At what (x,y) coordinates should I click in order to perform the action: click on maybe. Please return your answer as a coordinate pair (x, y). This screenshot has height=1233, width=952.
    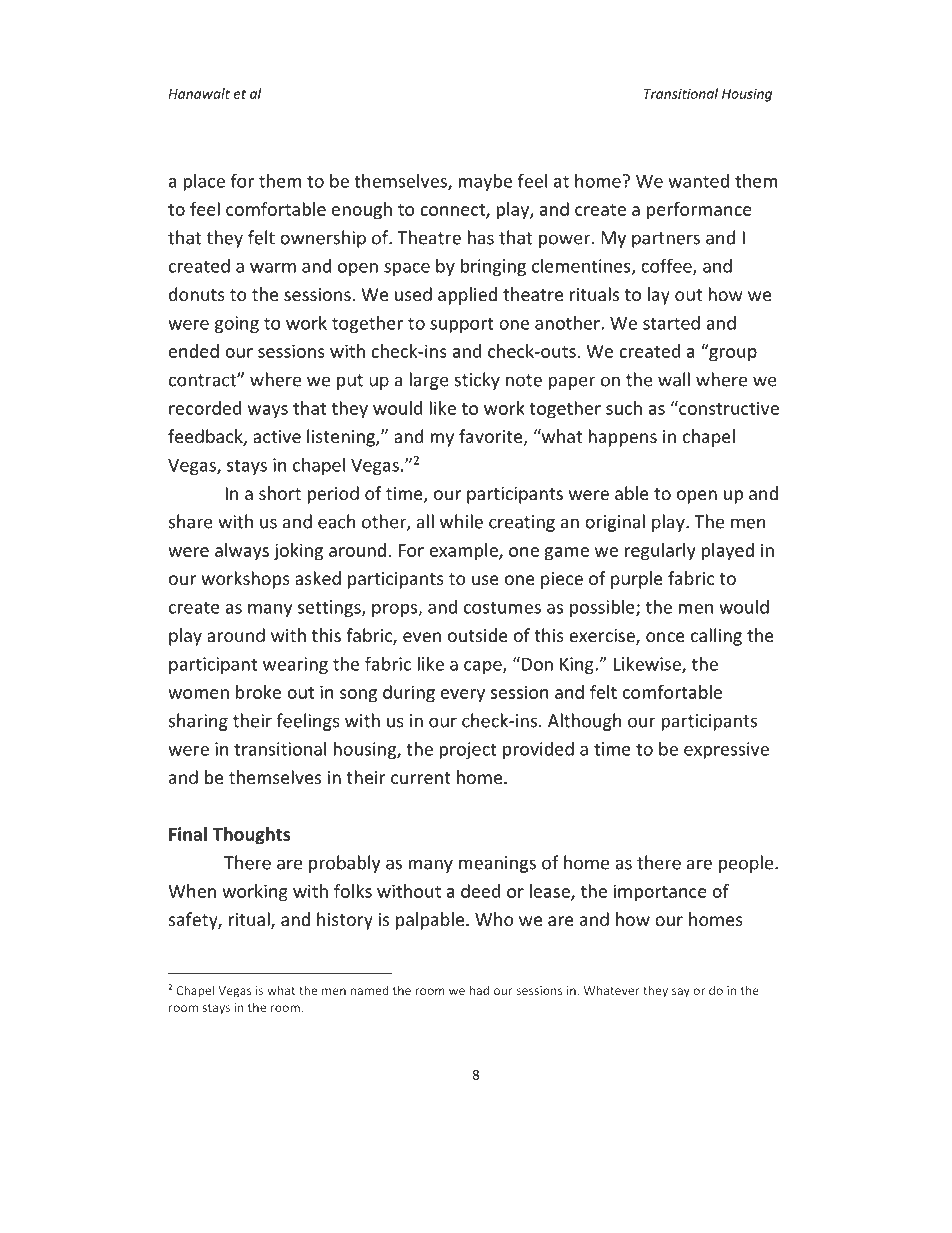
    Looking at the image, I should click on (485, 182).
